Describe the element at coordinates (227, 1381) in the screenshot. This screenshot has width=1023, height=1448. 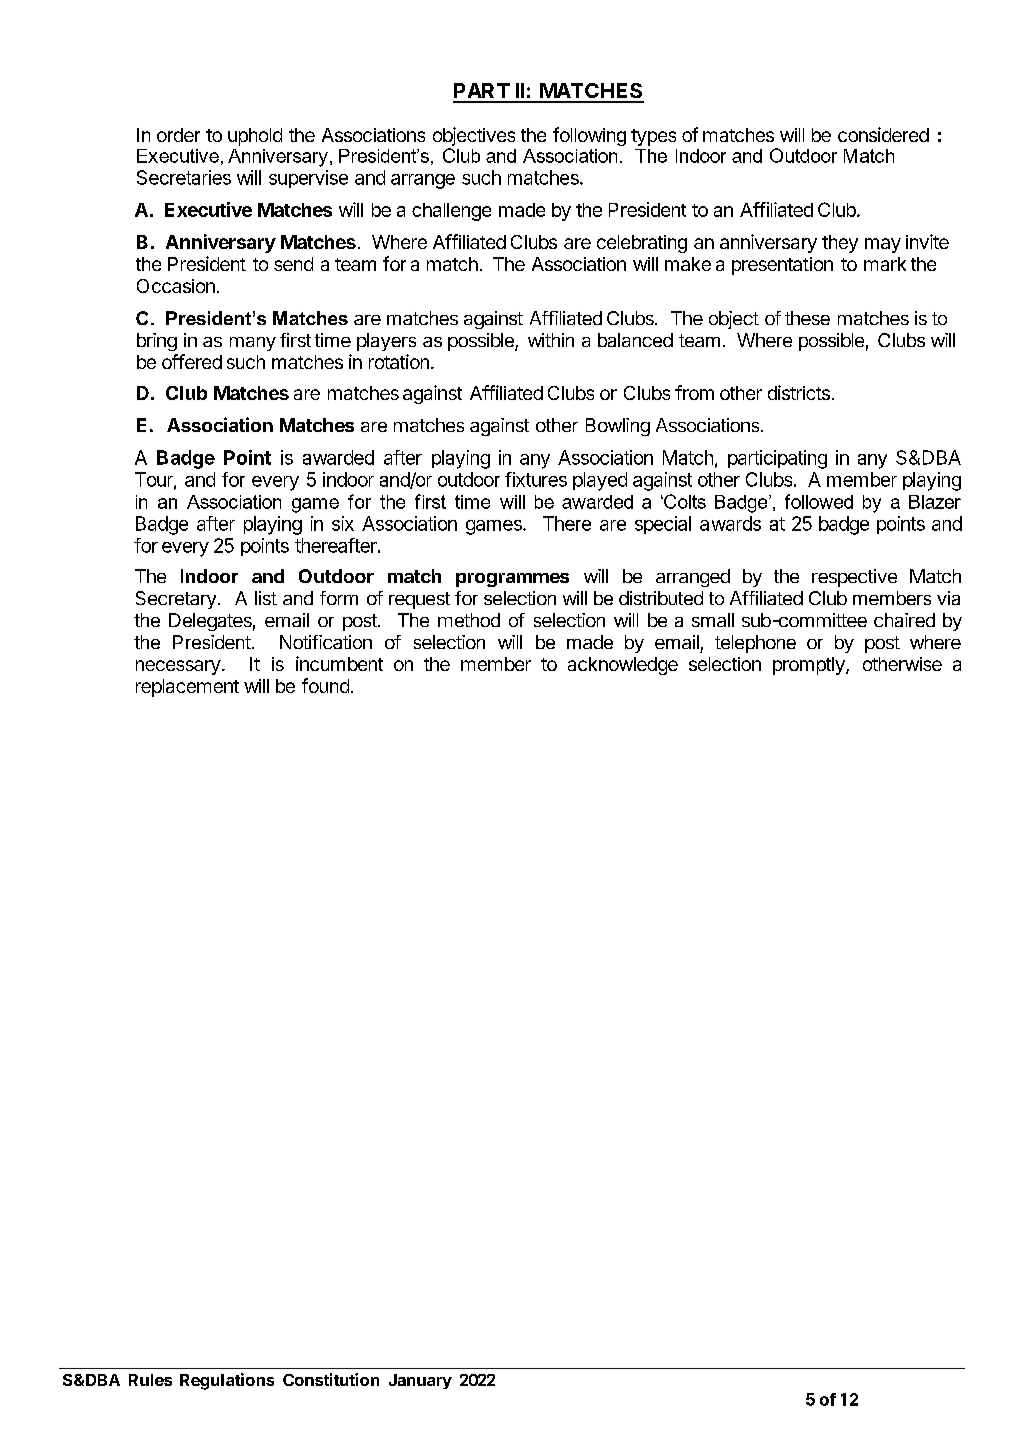
I see `Regulations` at that location.
